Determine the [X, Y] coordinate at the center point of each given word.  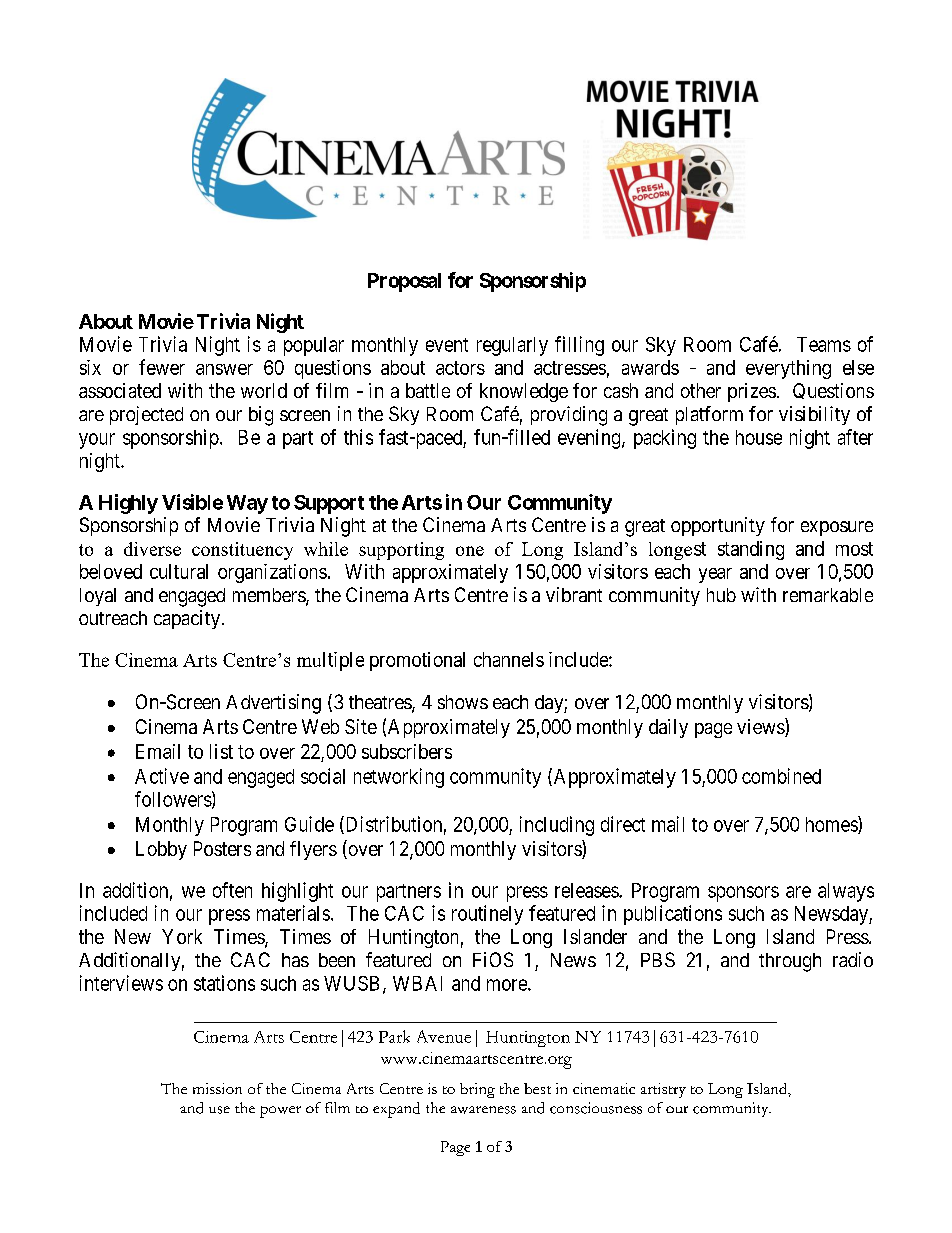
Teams [824, 344]
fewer [162, 367]
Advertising [273, 704]
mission [217, 1088]
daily [668, 728]
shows [463, 702]
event [447, 345]
